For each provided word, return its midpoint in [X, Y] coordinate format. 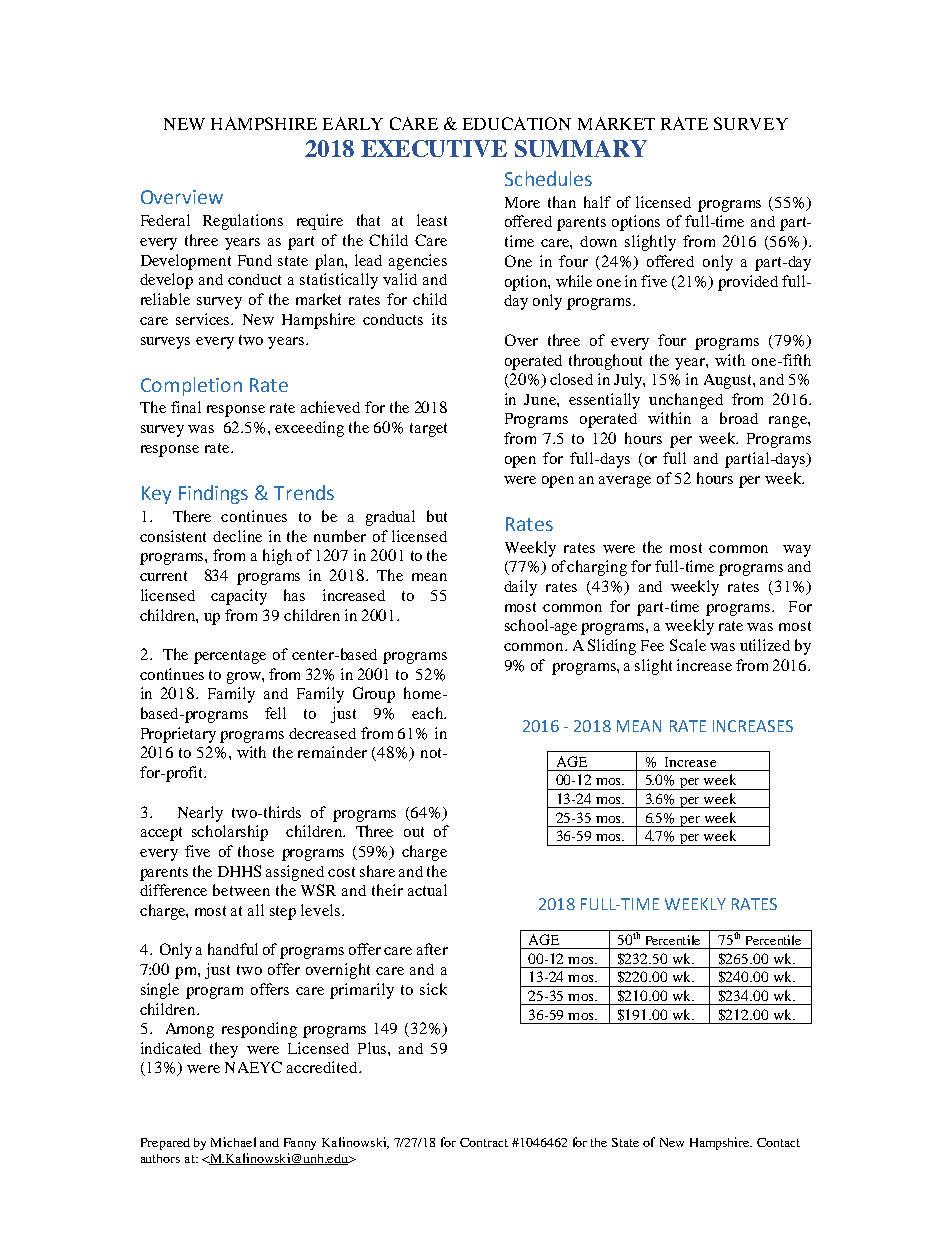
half [597, 202]
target [428, 430]
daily [520, 588]
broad [739, 418]
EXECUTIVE [434, 148]
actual [427, 890]
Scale [688, 645]
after [432, 949]
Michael [233, 1142]
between [241, 890]
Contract [484, 1142]
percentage [230, 657]
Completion [191, 386]
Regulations [243, 222]
